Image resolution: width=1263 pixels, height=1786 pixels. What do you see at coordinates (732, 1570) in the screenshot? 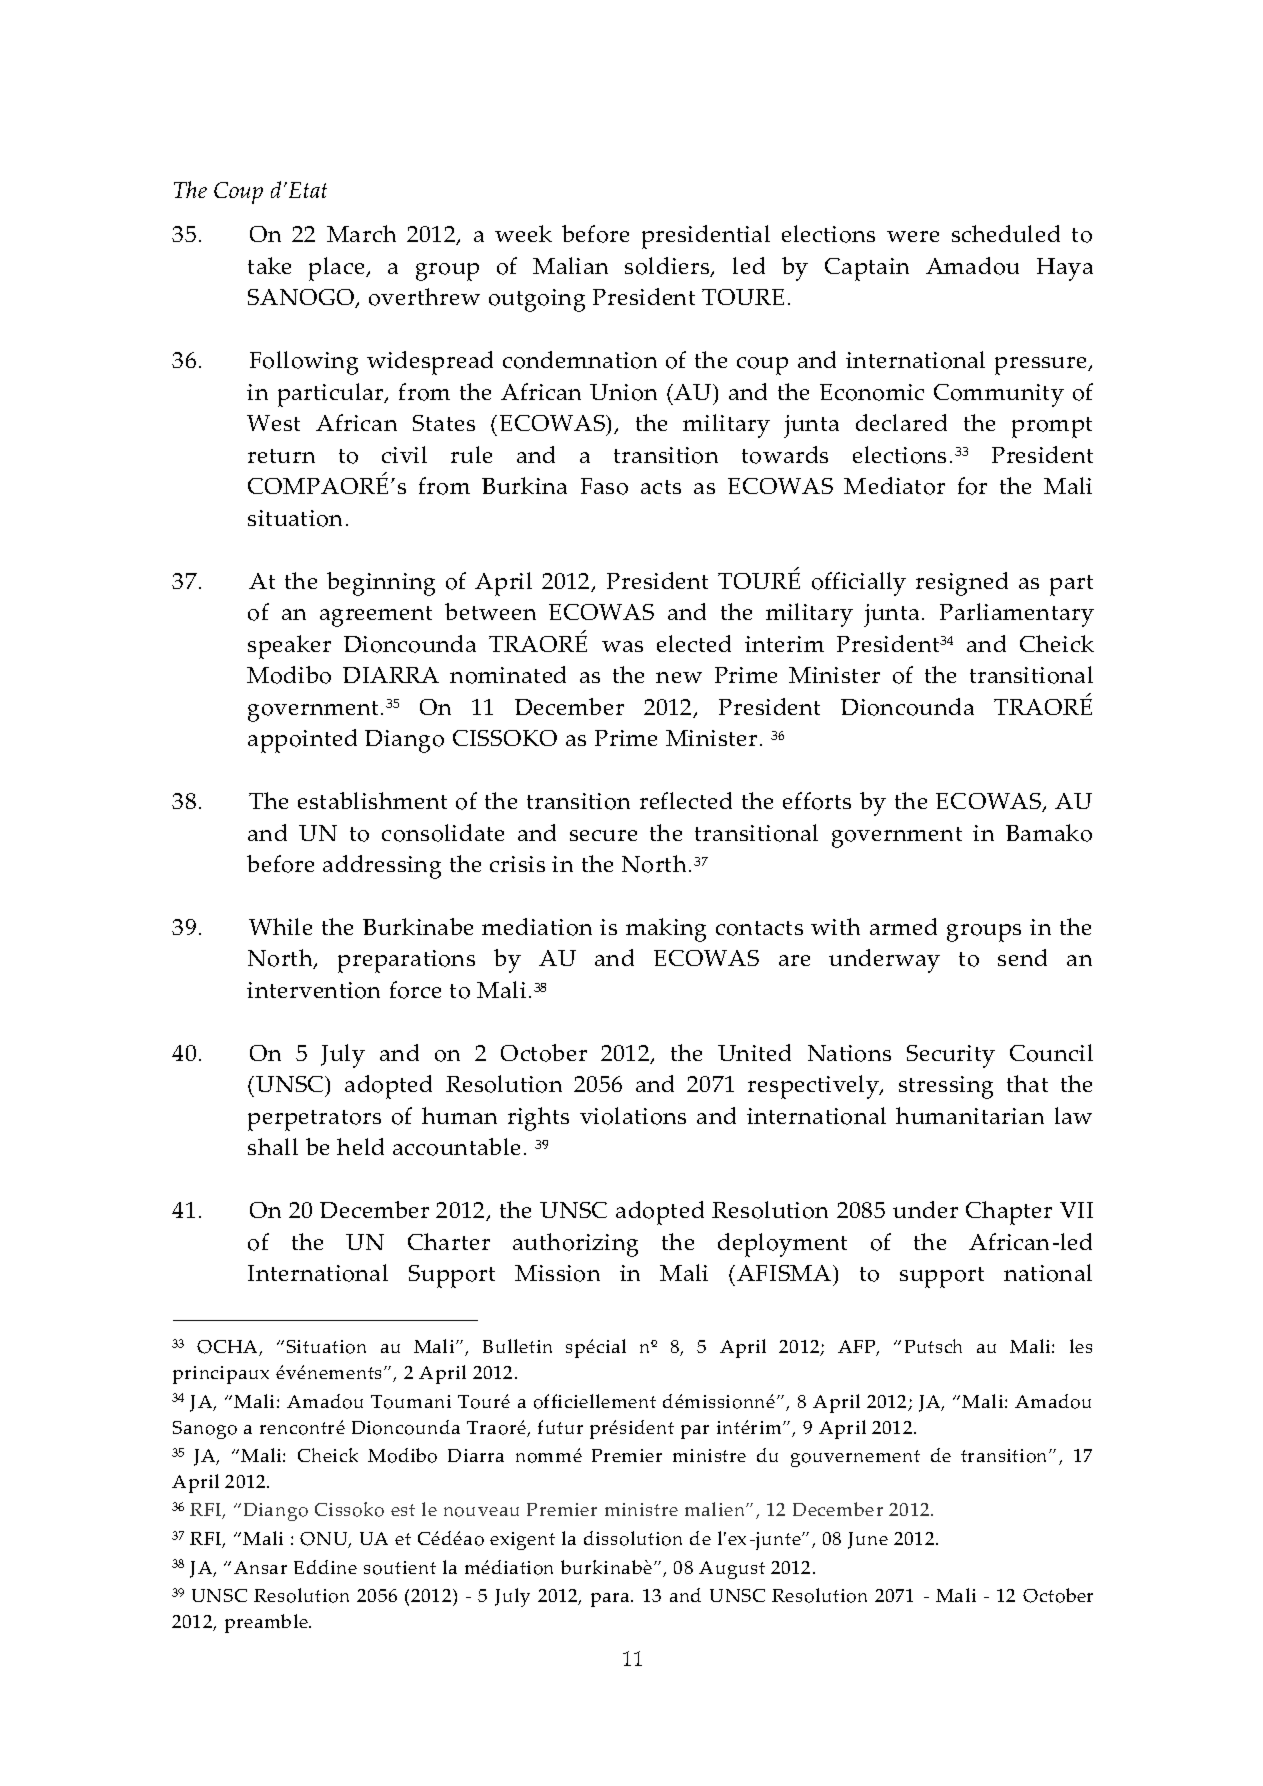
I see `August` at bounding box center [732, 1570].
